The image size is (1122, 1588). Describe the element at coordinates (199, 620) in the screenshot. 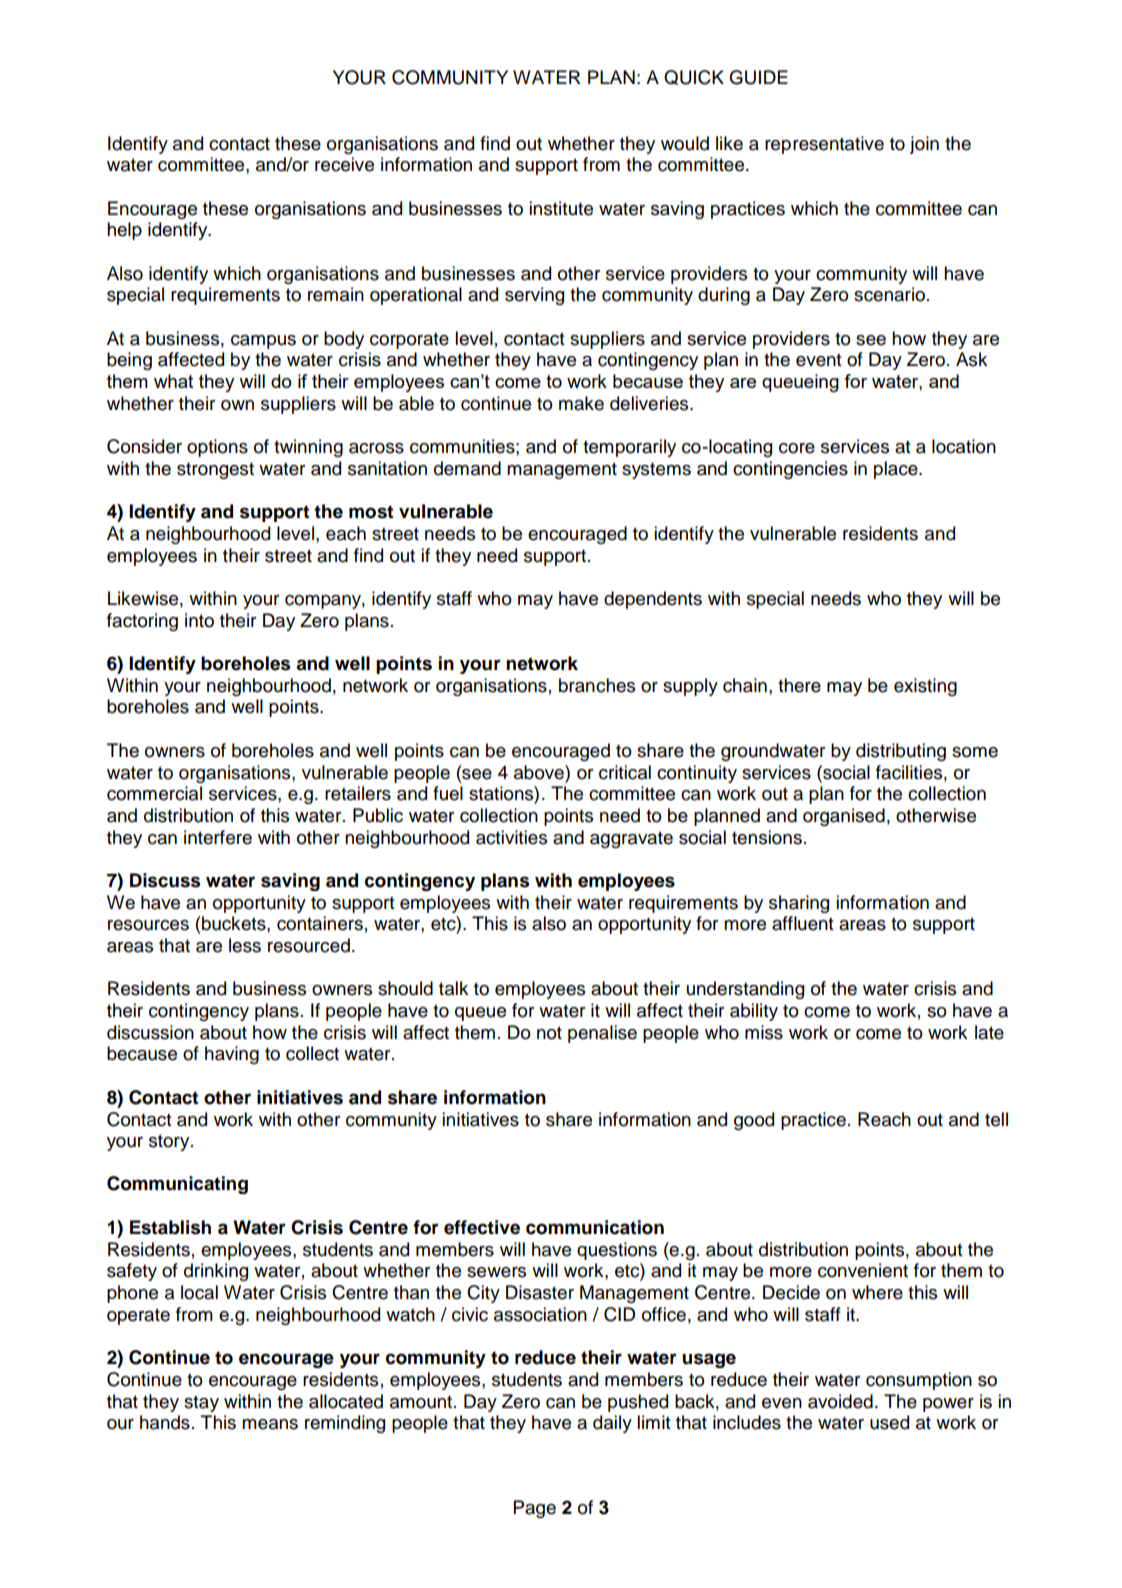

I see `into` at that location.
